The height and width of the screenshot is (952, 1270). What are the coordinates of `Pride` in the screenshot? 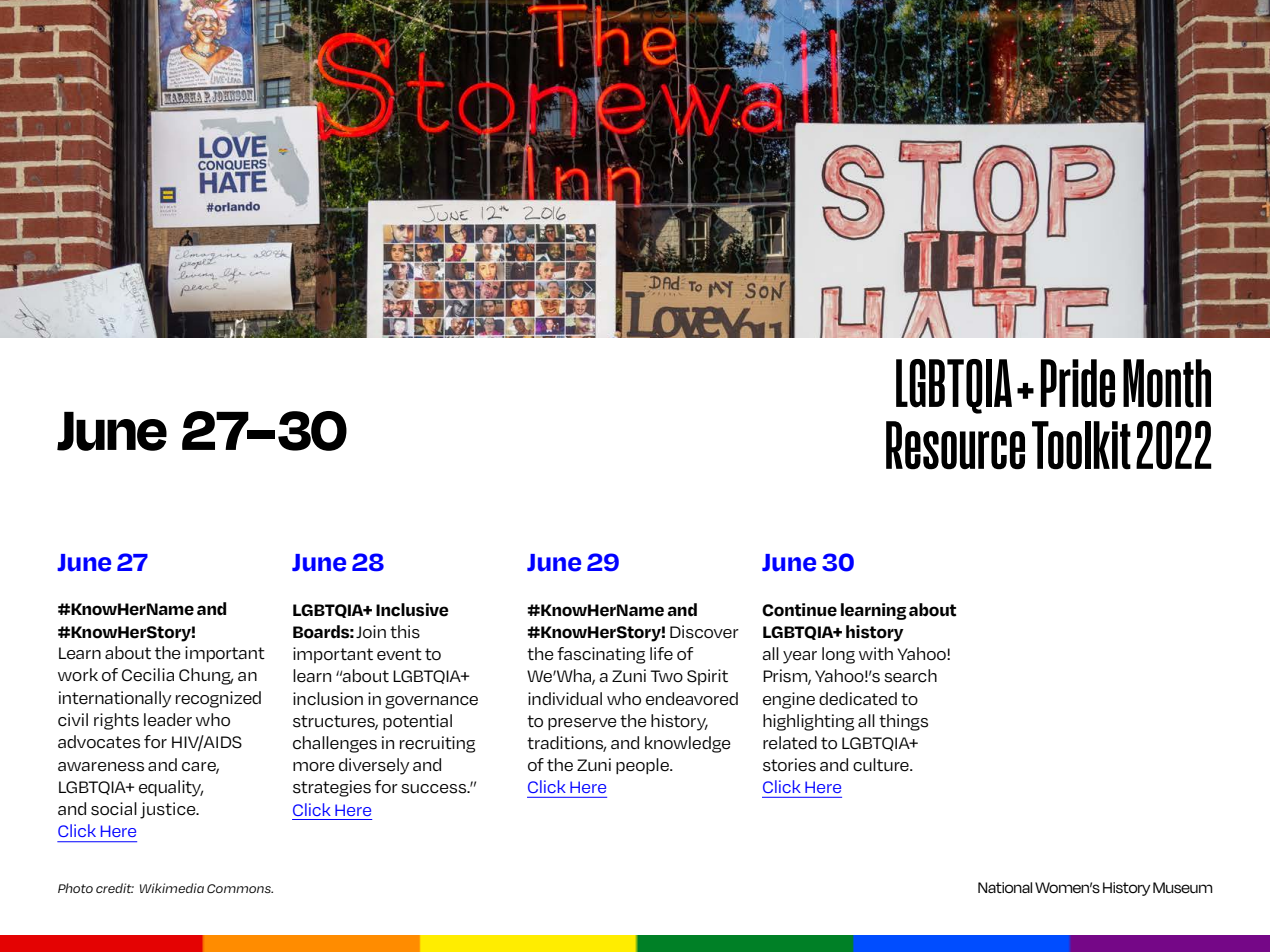 It's located at (1078, 383).
